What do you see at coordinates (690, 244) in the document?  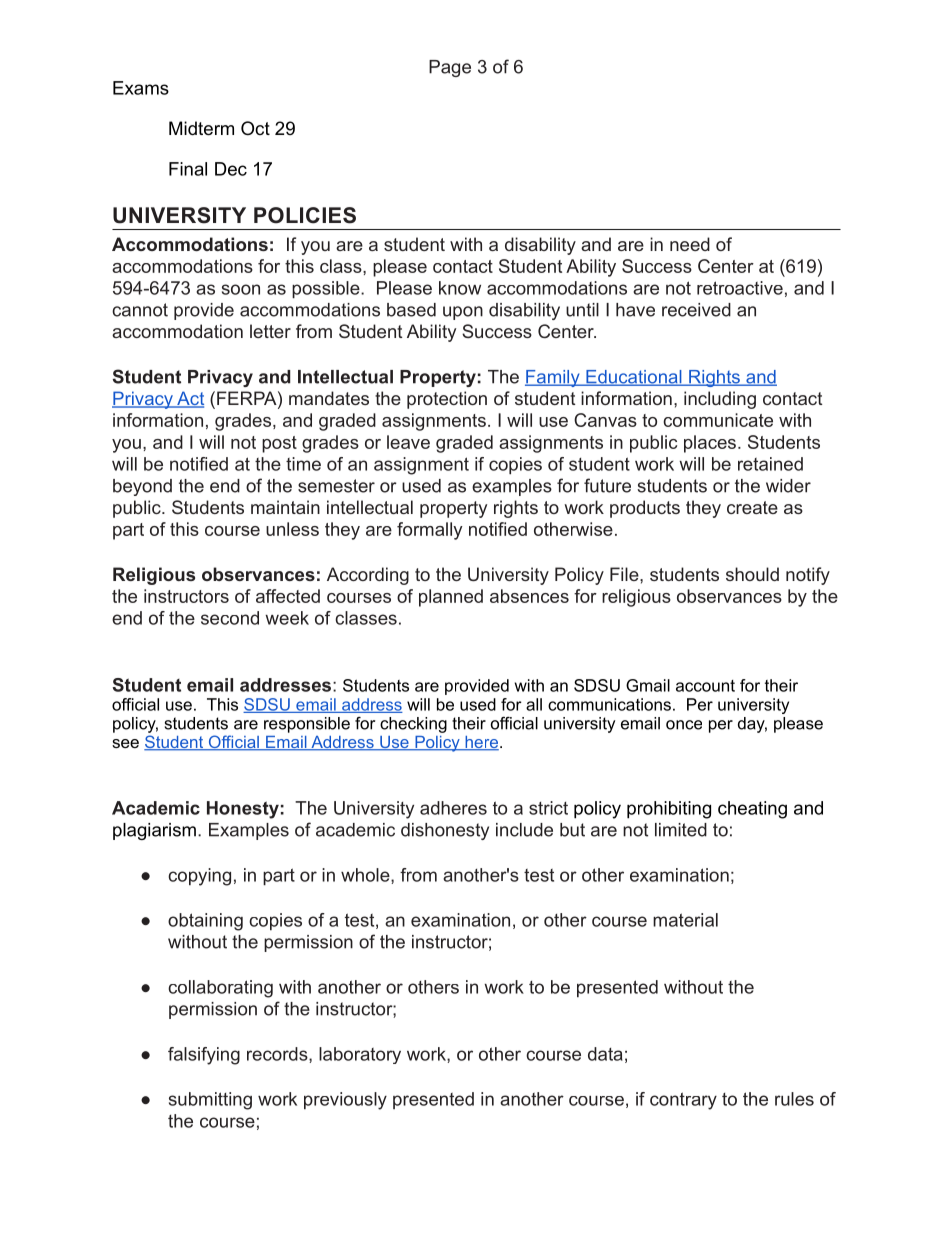 I see `need` at bounding box center [690, 244].
